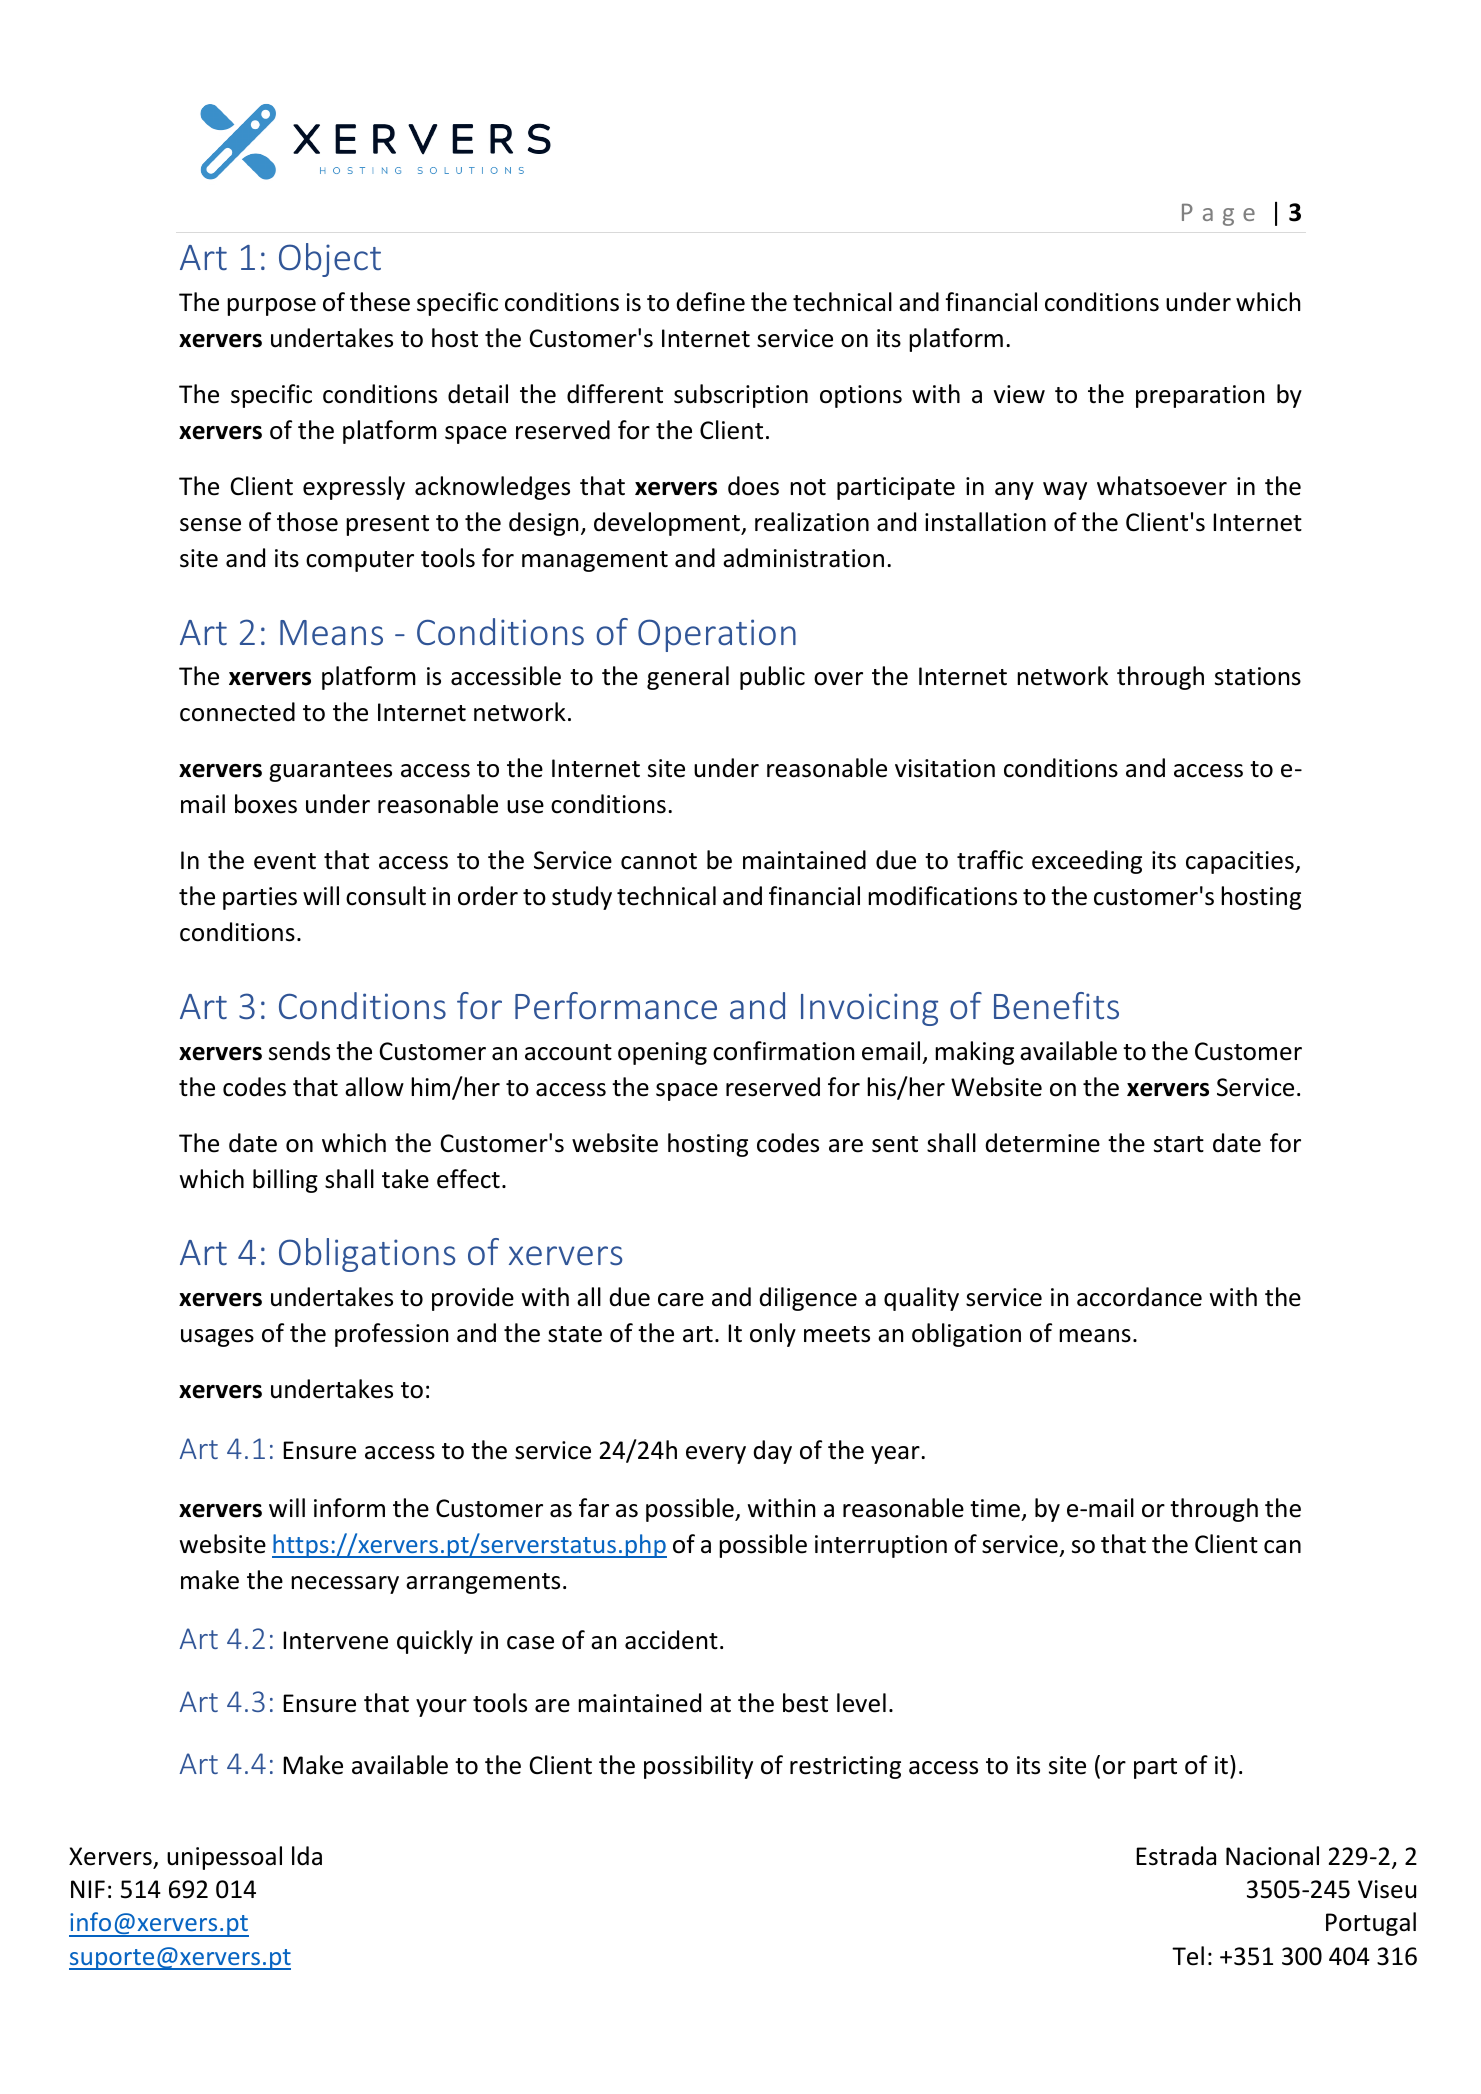 Image resolution: width=1481 pixels, height=2094 pixels. Describe the element at coordinates (217, 1338) in the screenshot. I see `usages` at that location.
